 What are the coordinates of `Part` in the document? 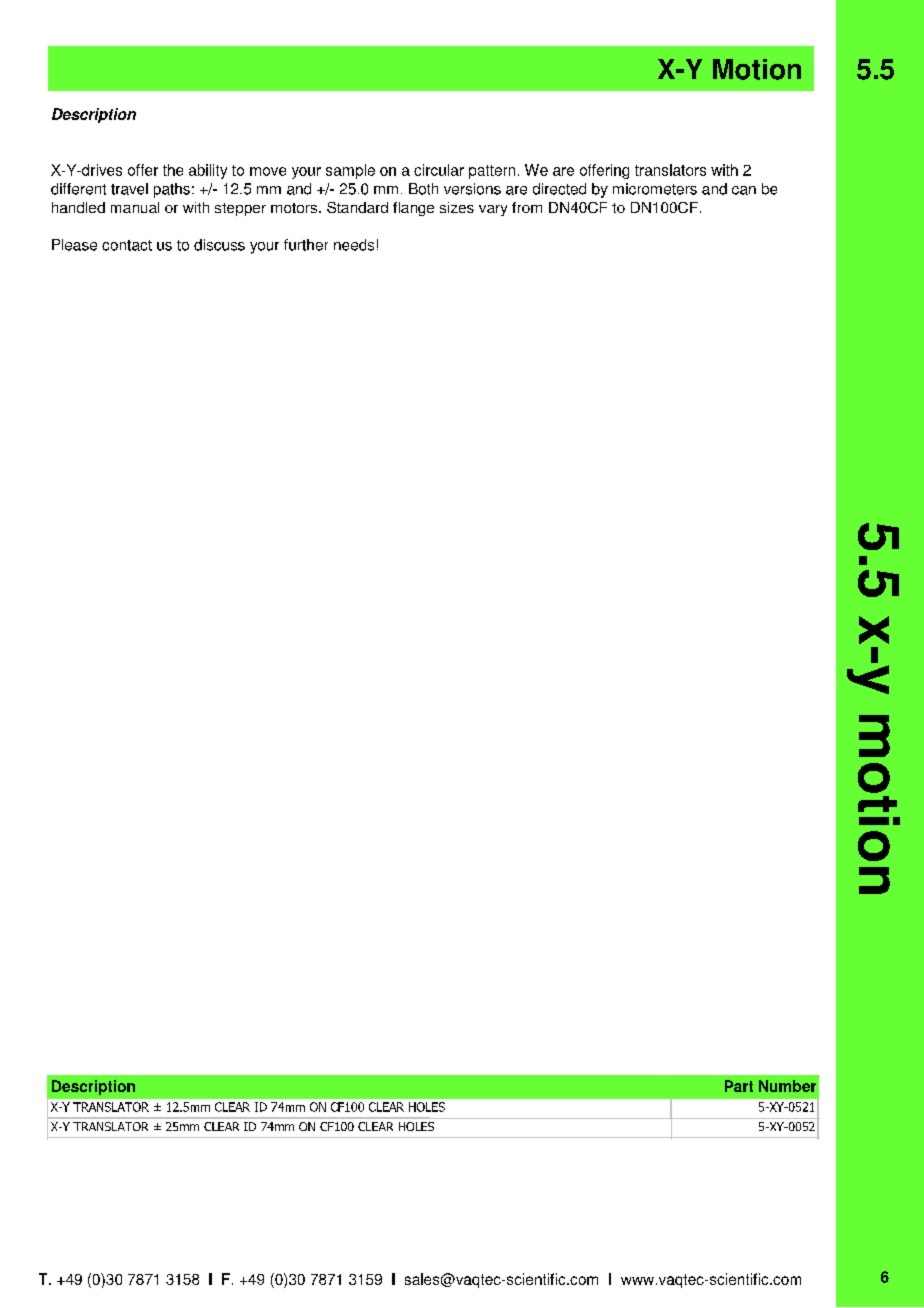 It's located at (739, 1086).
